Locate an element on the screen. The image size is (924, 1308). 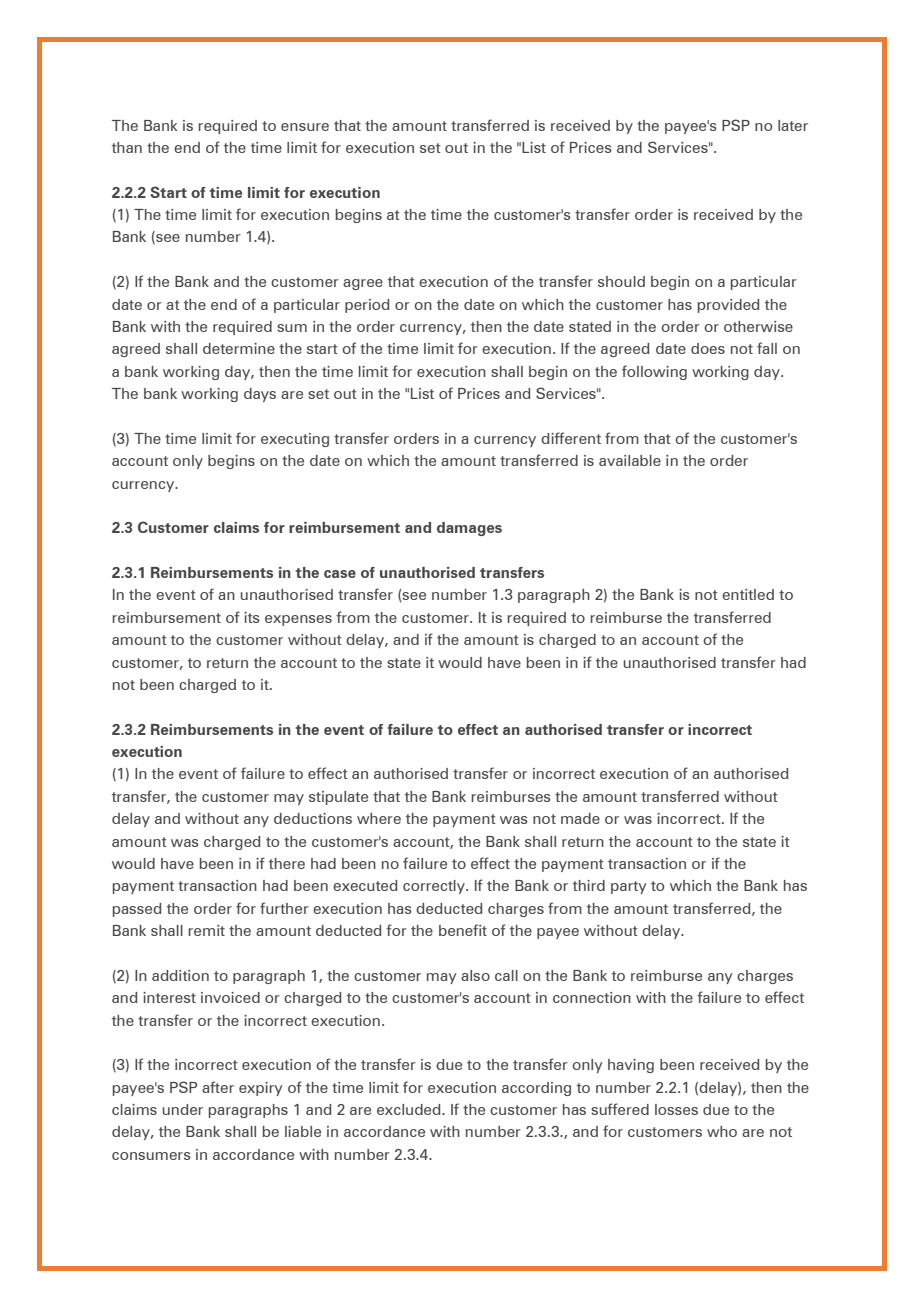
made is located at coordinates (580, 818).
